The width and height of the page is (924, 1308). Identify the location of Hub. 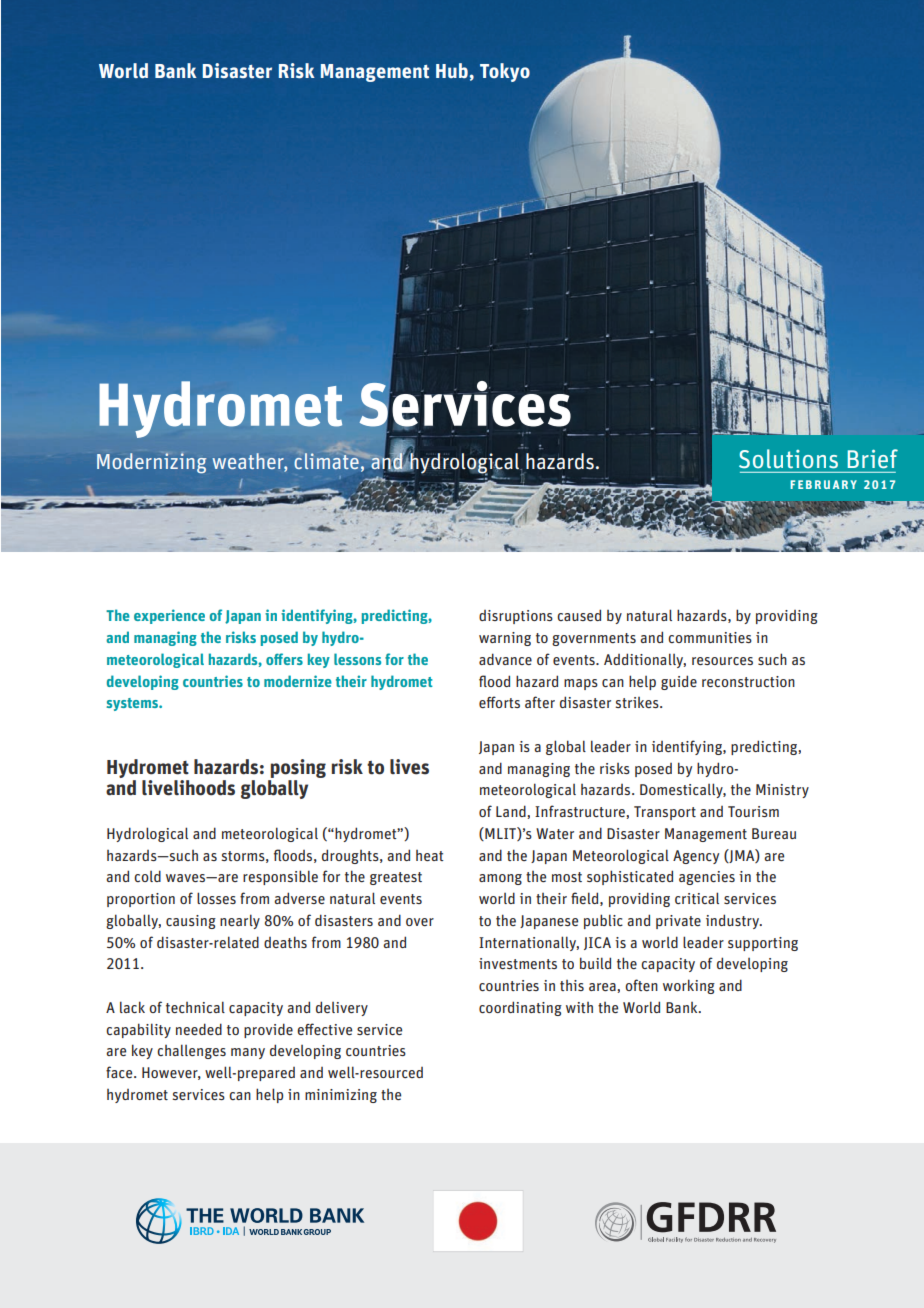
(452, 70).
